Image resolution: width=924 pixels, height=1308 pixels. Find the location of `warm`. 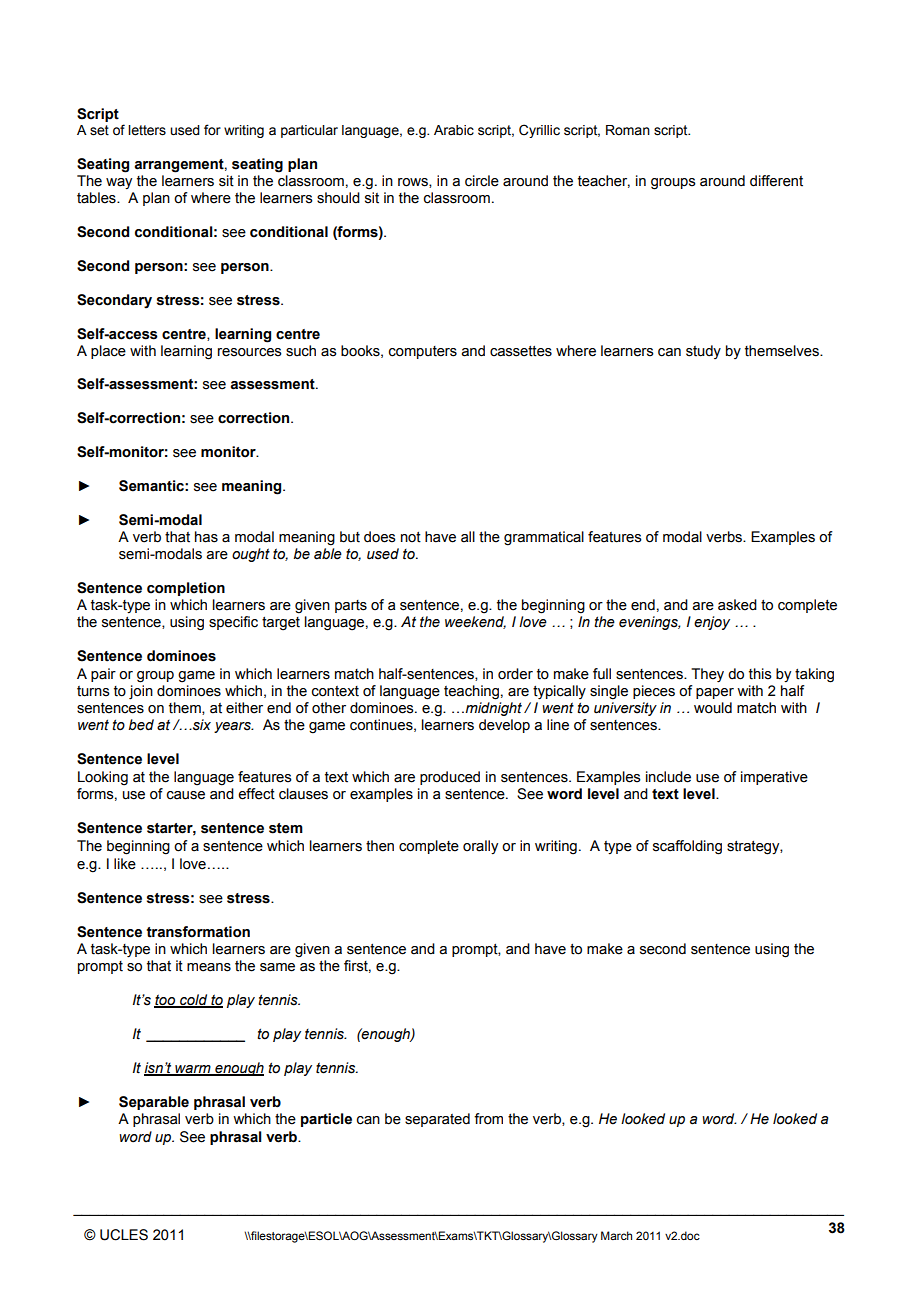

warm is located at coordinates (193, 1070).
